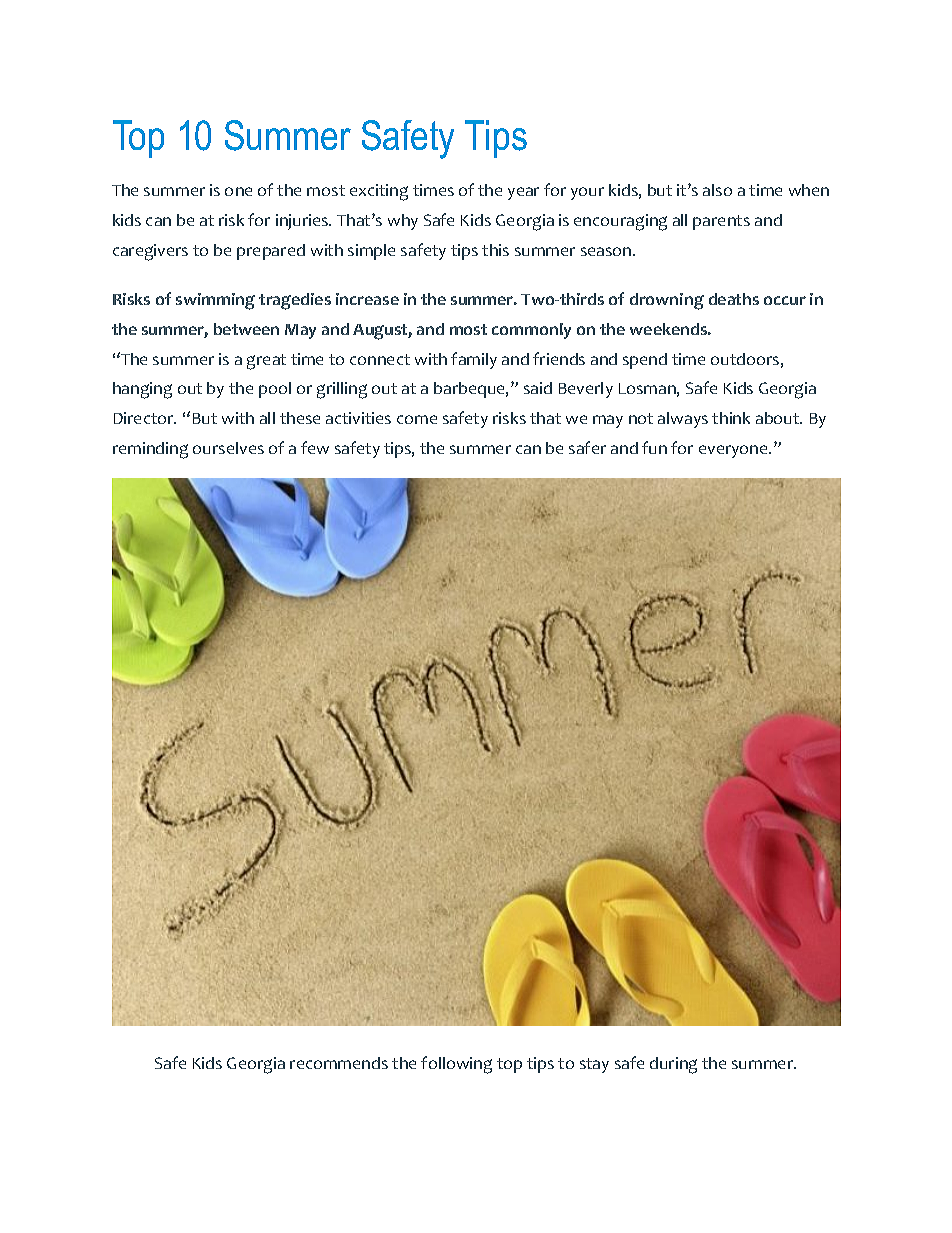 The width and height of the document is (952, 1233). Describe the element at coordinates (654, 447) in the document. I see `fun` at that location.
